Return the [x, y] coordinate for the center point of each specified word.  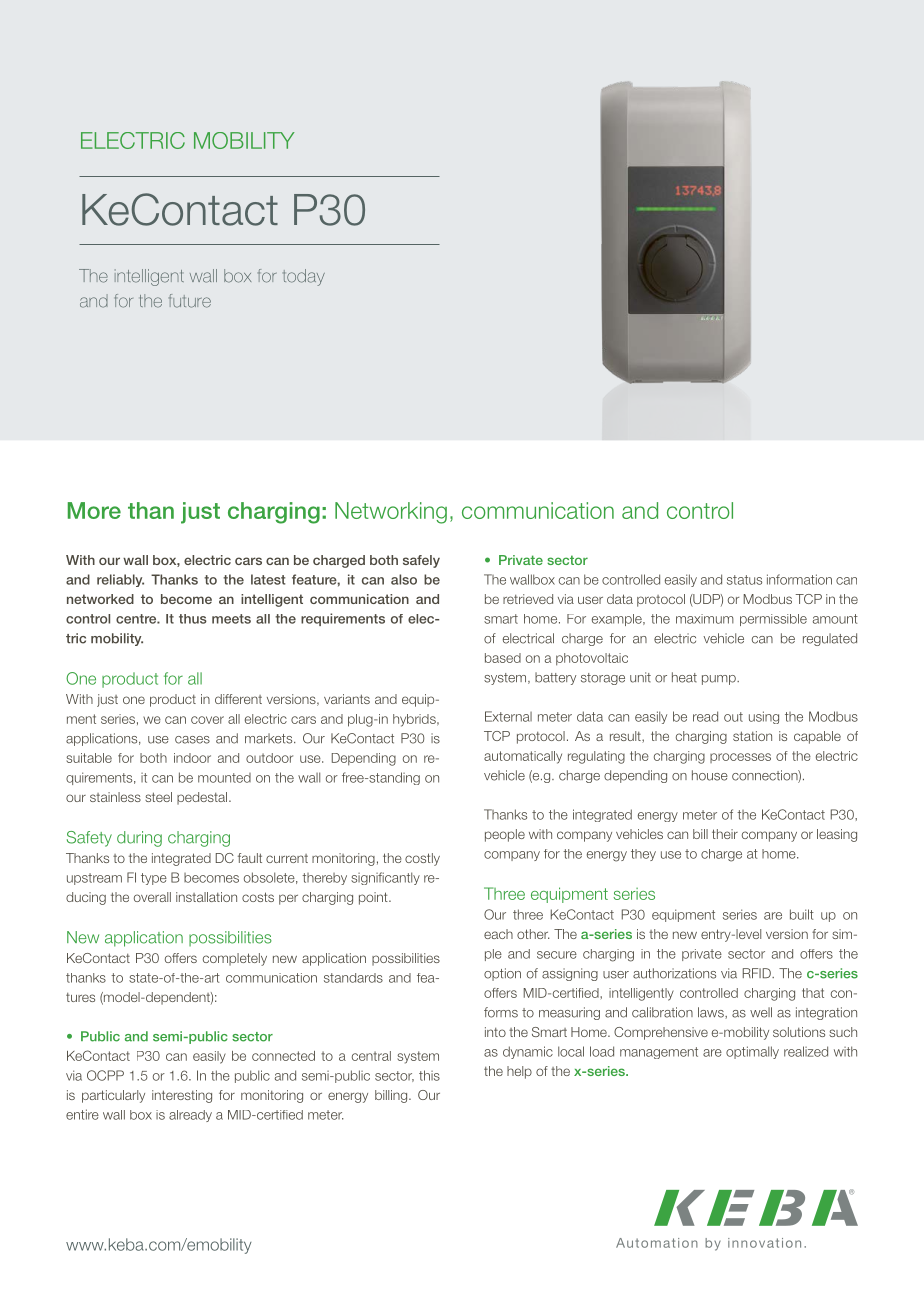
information [799, 579]
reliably [120, 580]
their [725, 834]
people [505, 835]
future [190, 301]
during [139, 839]
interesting [182, 1096]
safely [421, 561]
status [744, 580]
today [304, 277]
